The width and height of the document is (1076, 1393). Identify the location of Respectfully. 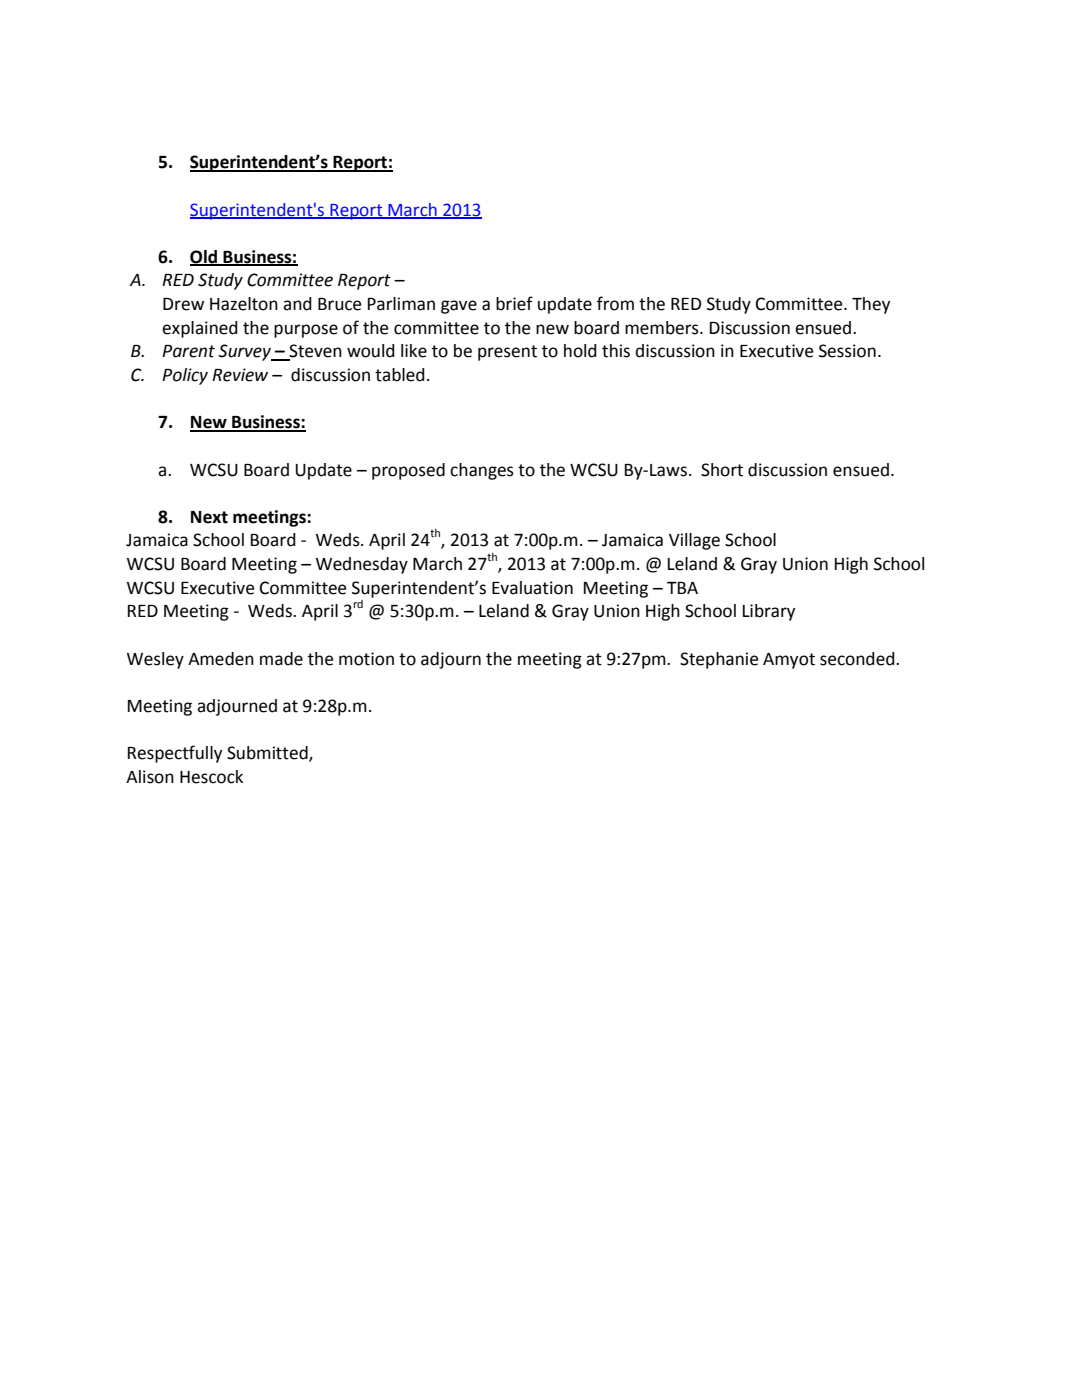
(175, 754).
